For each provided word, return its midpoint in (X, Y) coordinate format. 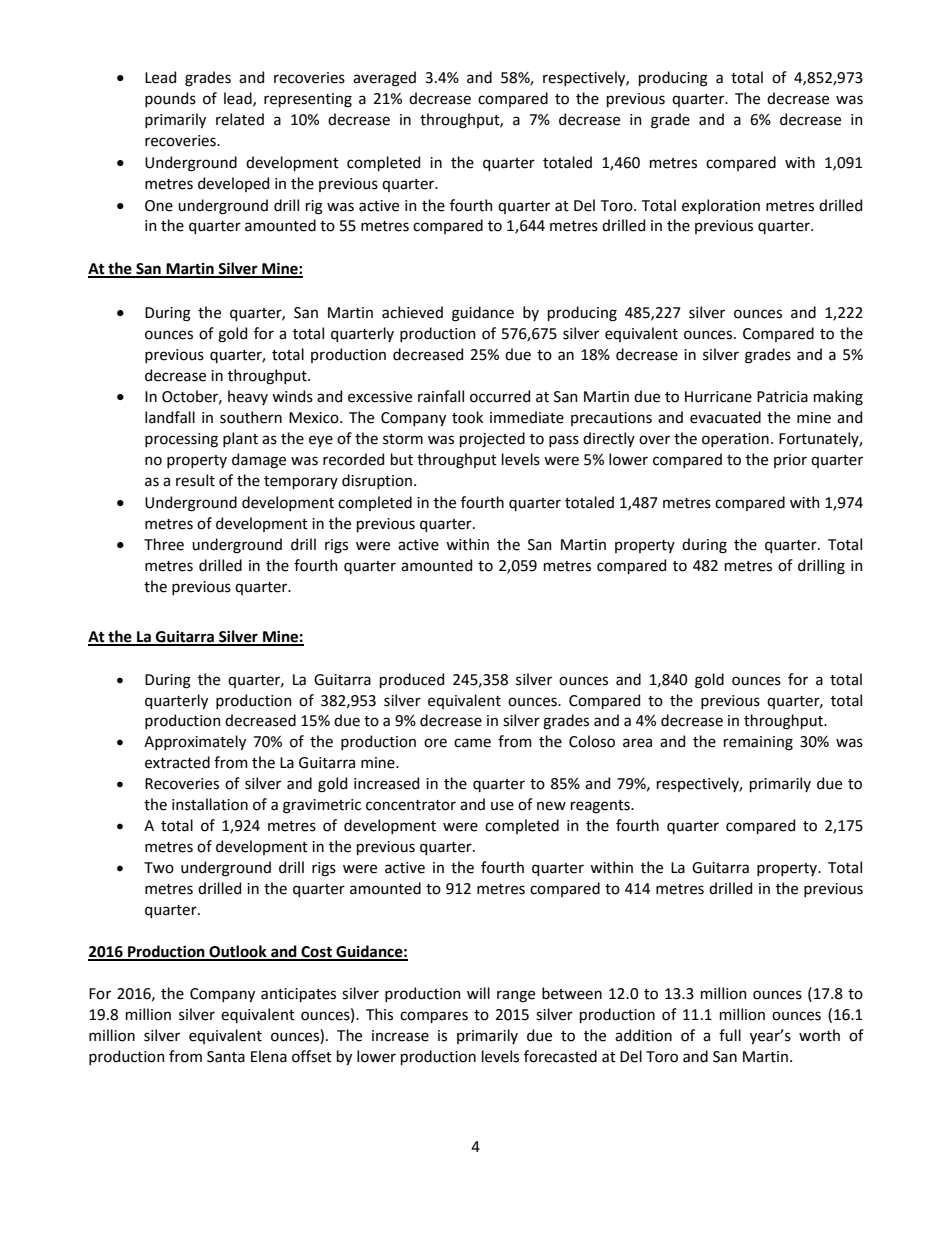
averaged (384, 79)
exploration (721, 206)
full (730, 1035)
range (516, 996)
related (240, 119)
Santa (226, 1057)
